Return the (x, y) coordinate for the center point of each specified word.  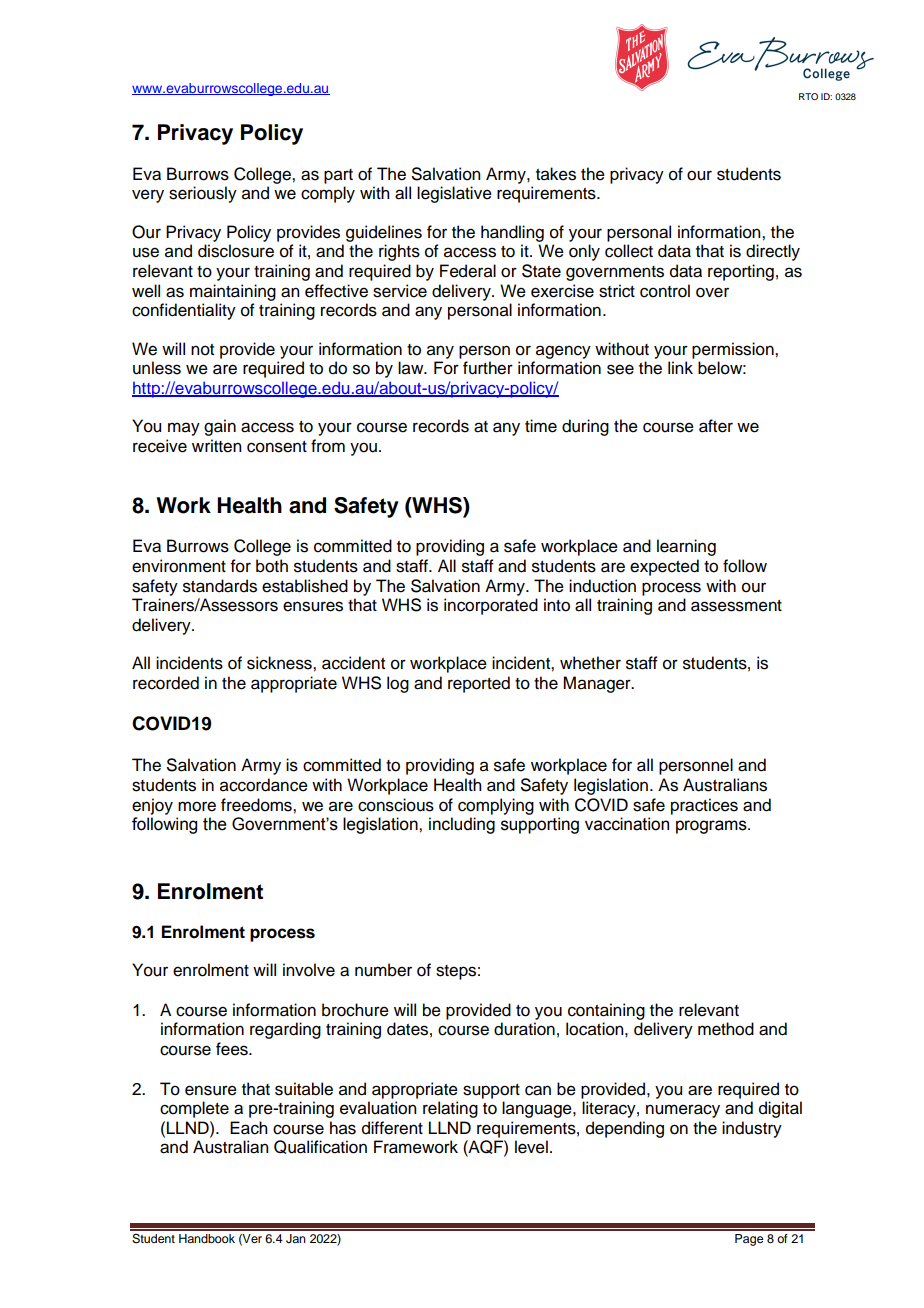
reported (479, 684)
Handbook (207, 1238)
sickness (280, 663)
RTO (808, 96)
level (531, 1147)
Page (749, 1240)
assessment (736, 606)
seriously (203, 194)
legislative (454, 194)
